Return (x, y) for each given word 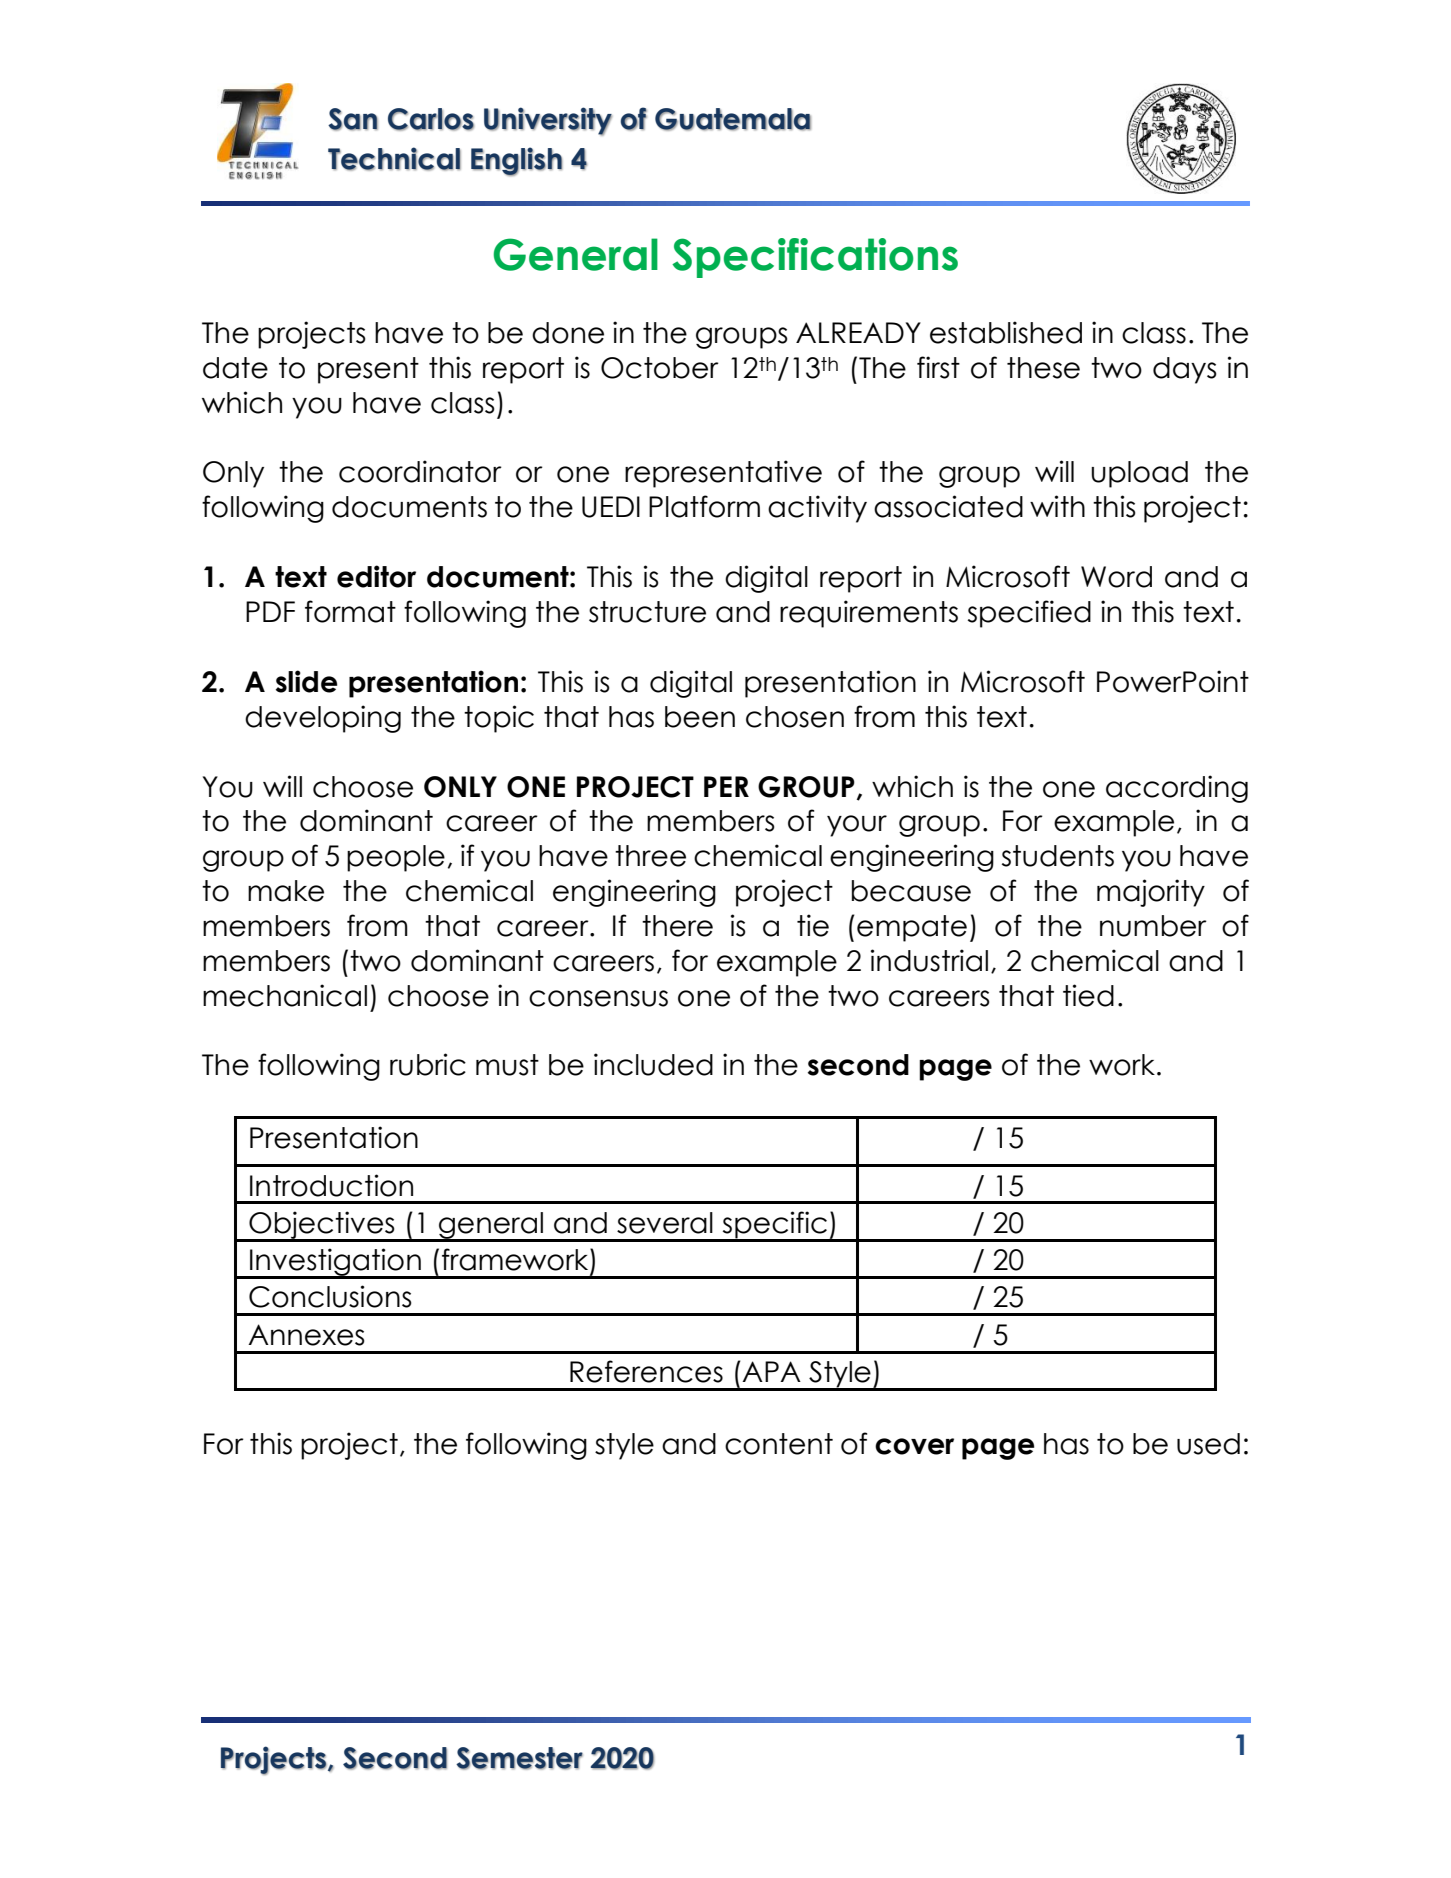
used (1208, 1444)
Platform (704, 506)
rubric (428, 1064)
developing (323, 719)
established (1006, 332)
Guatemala (733, 119)
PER (726, 786)
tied (1088, 995)
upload (1139, 474)
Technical (394, 159)
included (653, 1064)
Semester (519, 1758)
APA (771, 1371)
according (1177, 789)
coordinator (420, 471)
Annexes (306, 1335)
